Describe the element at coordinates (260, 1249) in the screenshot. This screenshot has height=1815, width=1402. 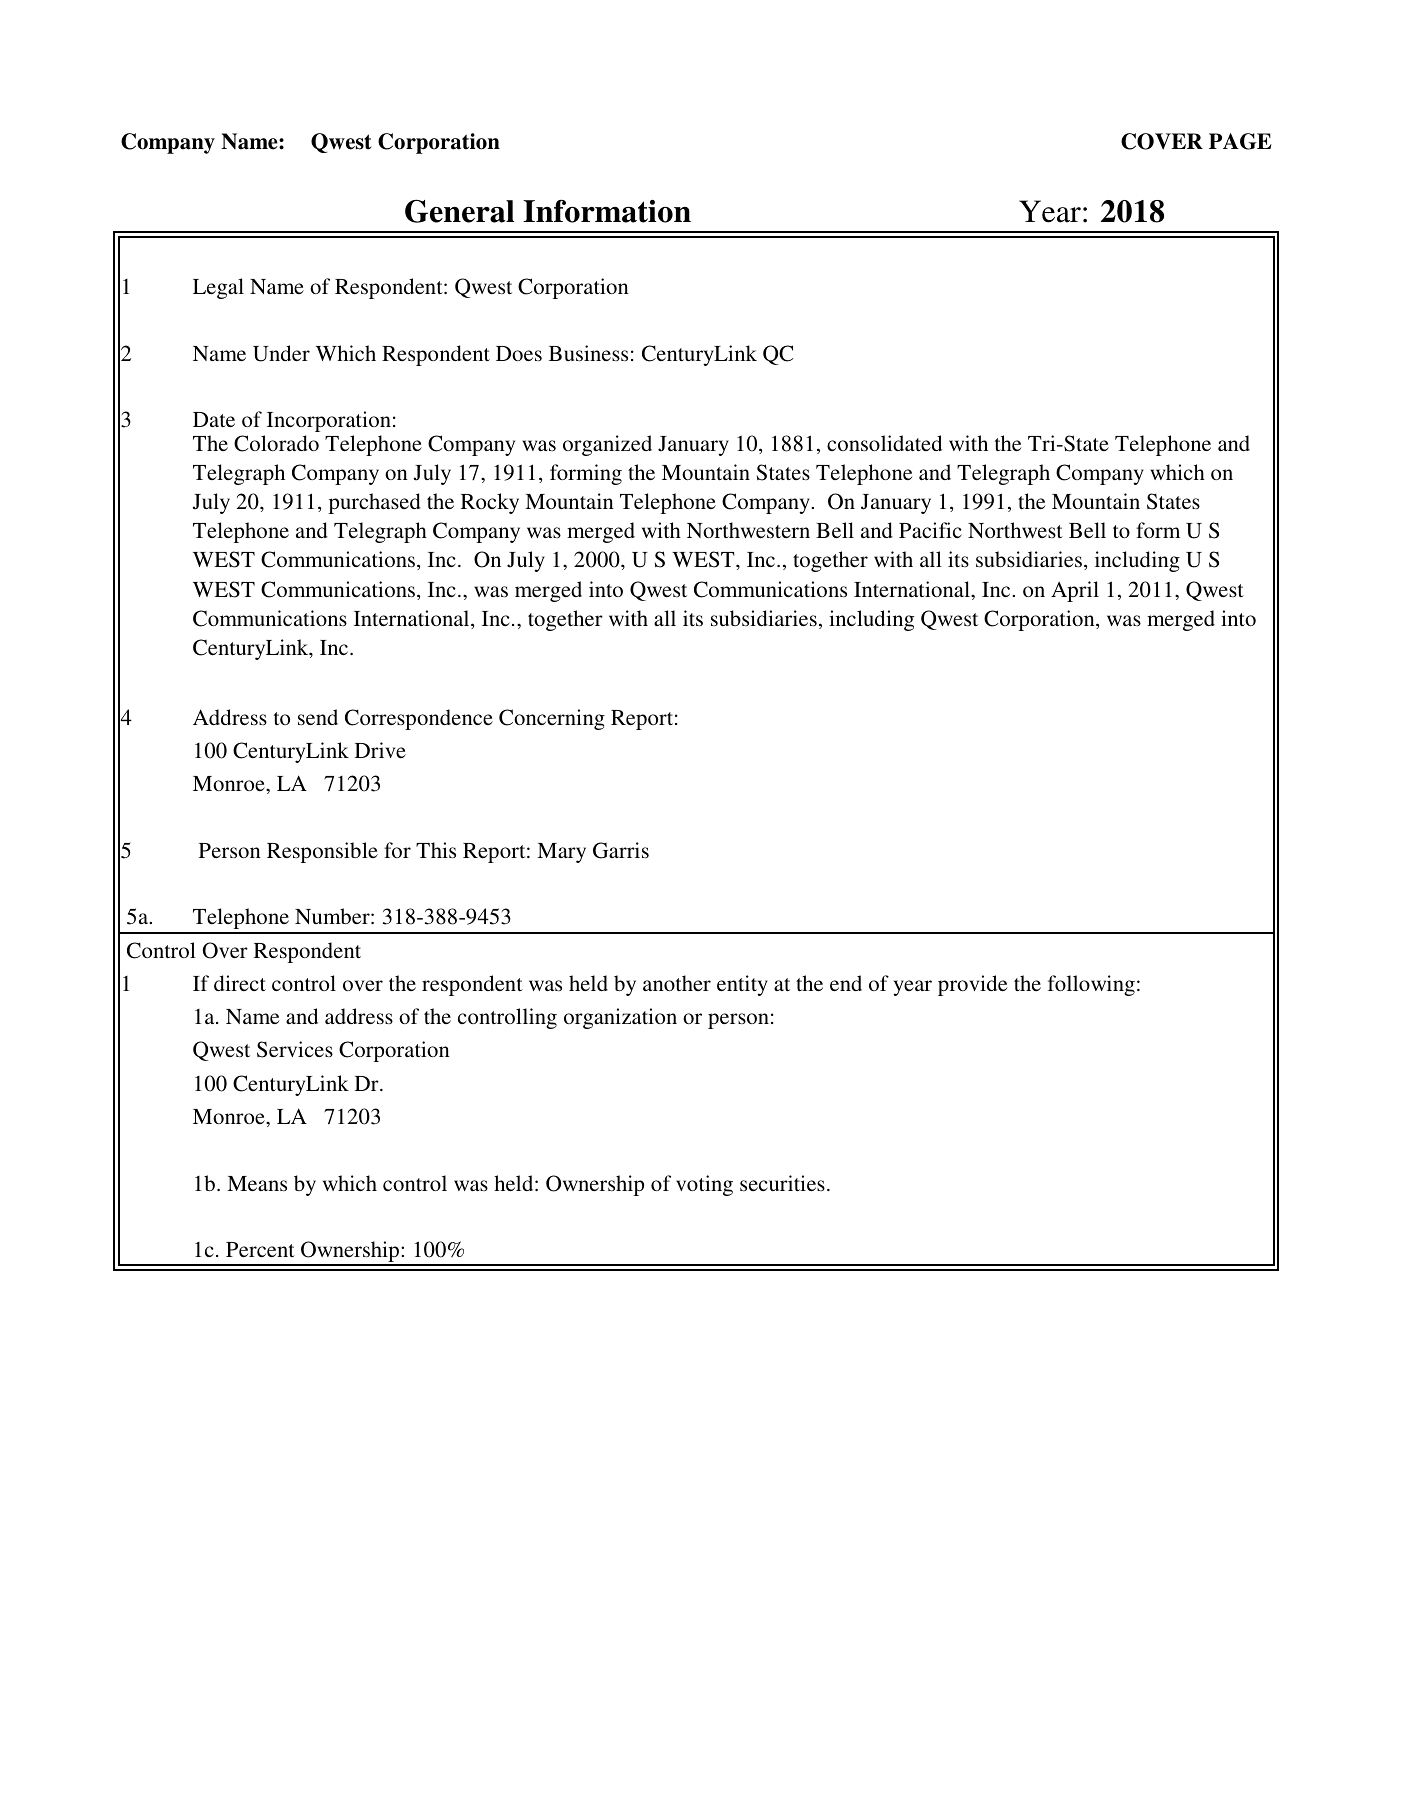
I see `Percent` at that location.
